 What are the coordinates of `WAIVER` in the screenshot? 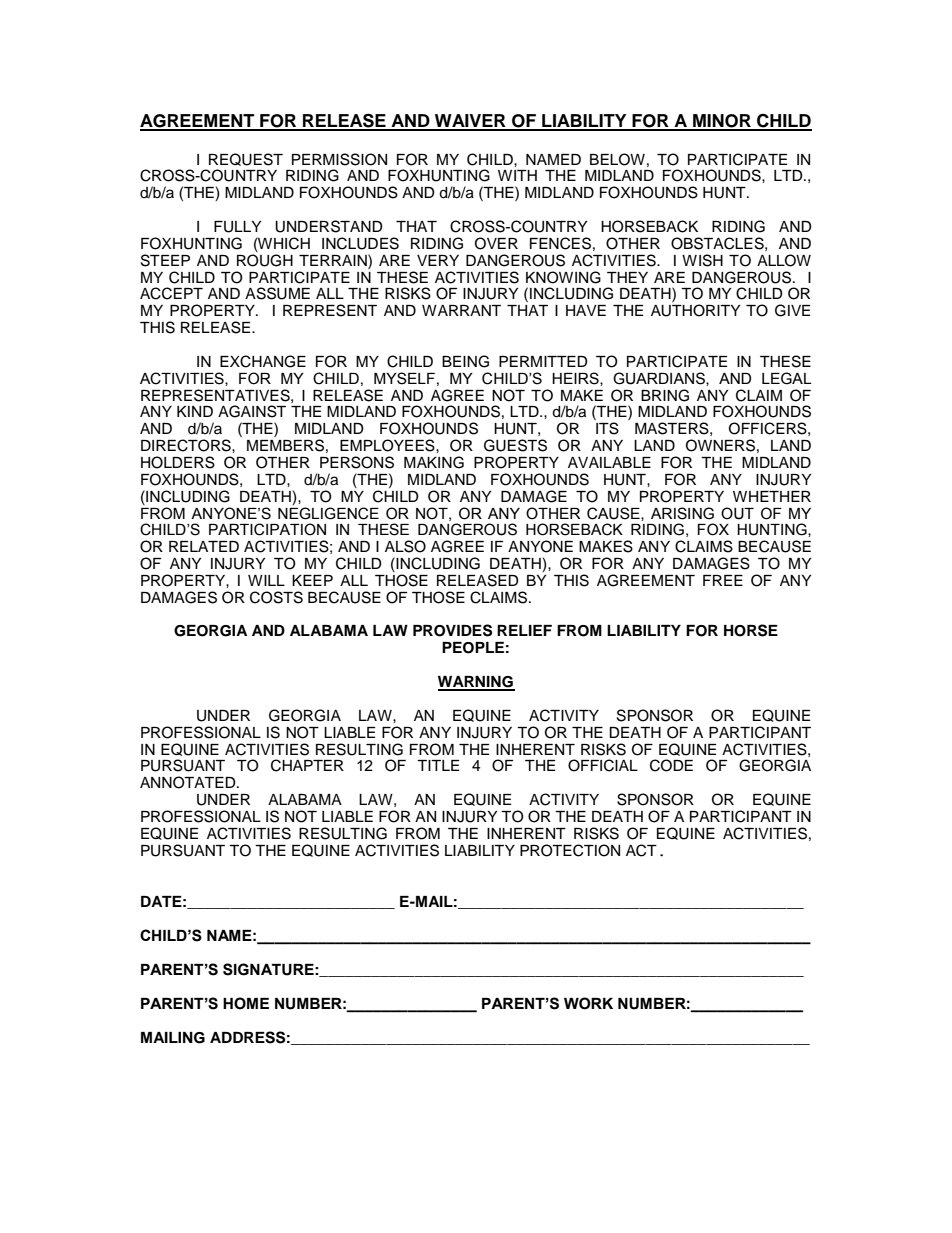 It's located at (470, 122).
